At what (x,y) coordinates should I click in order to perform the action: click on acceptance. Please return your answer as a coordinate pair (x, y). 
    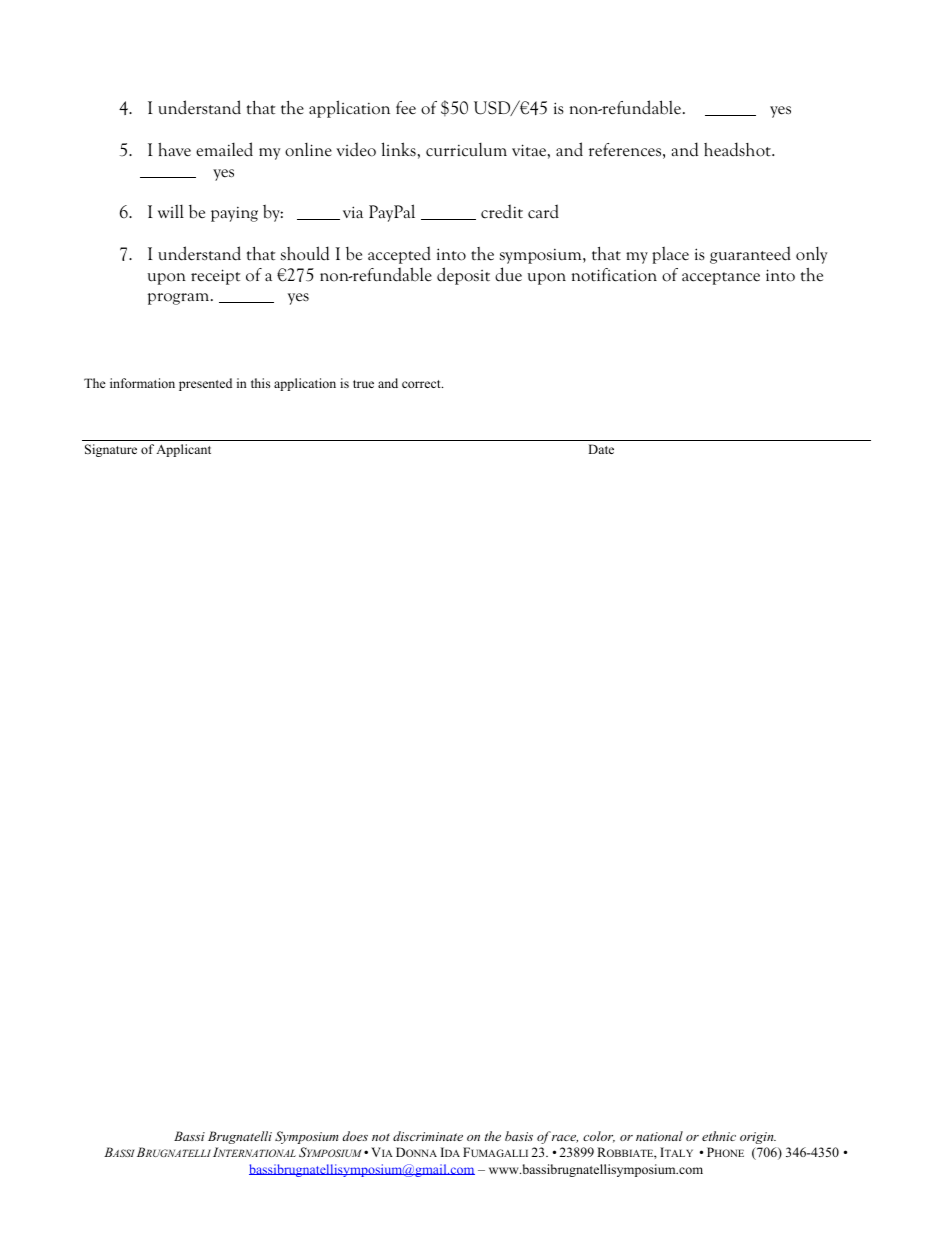
    Looking at the image, I should click on (721, 278).
